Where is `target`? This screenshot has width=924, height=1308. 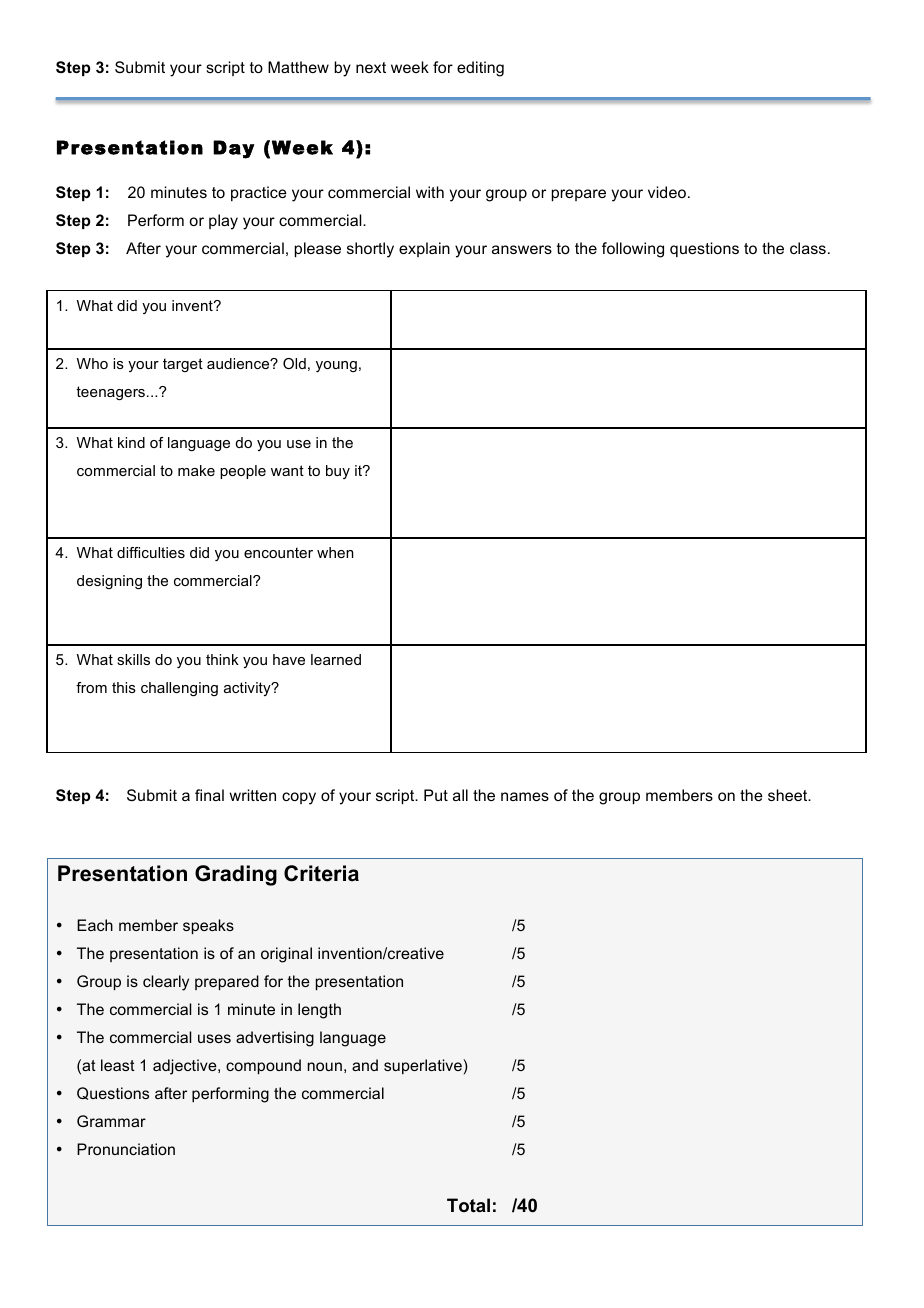
target is located at coordinates (183, 365).
